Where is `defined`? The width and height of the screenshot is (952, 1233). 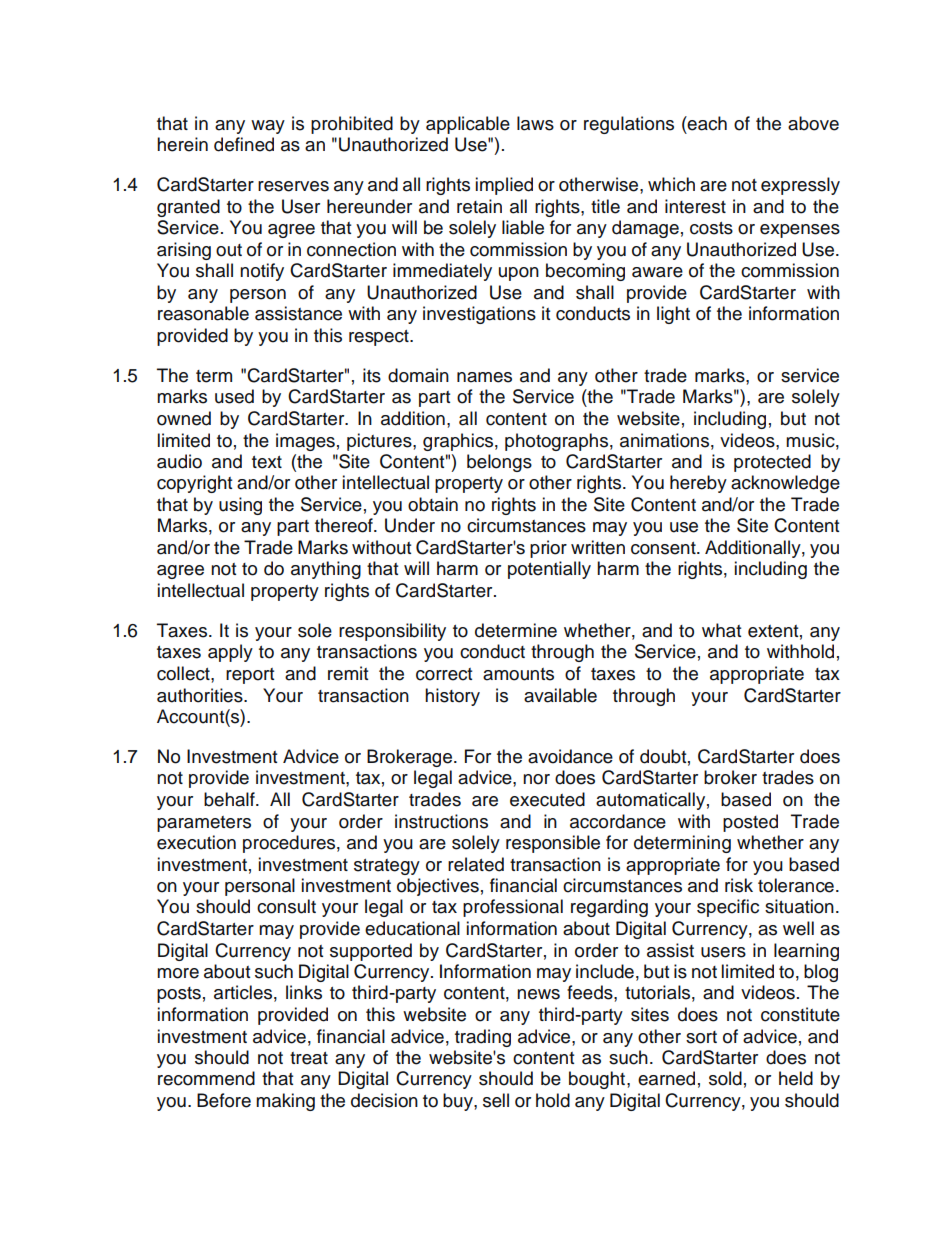
defined is located at coordinates (244, 144).
